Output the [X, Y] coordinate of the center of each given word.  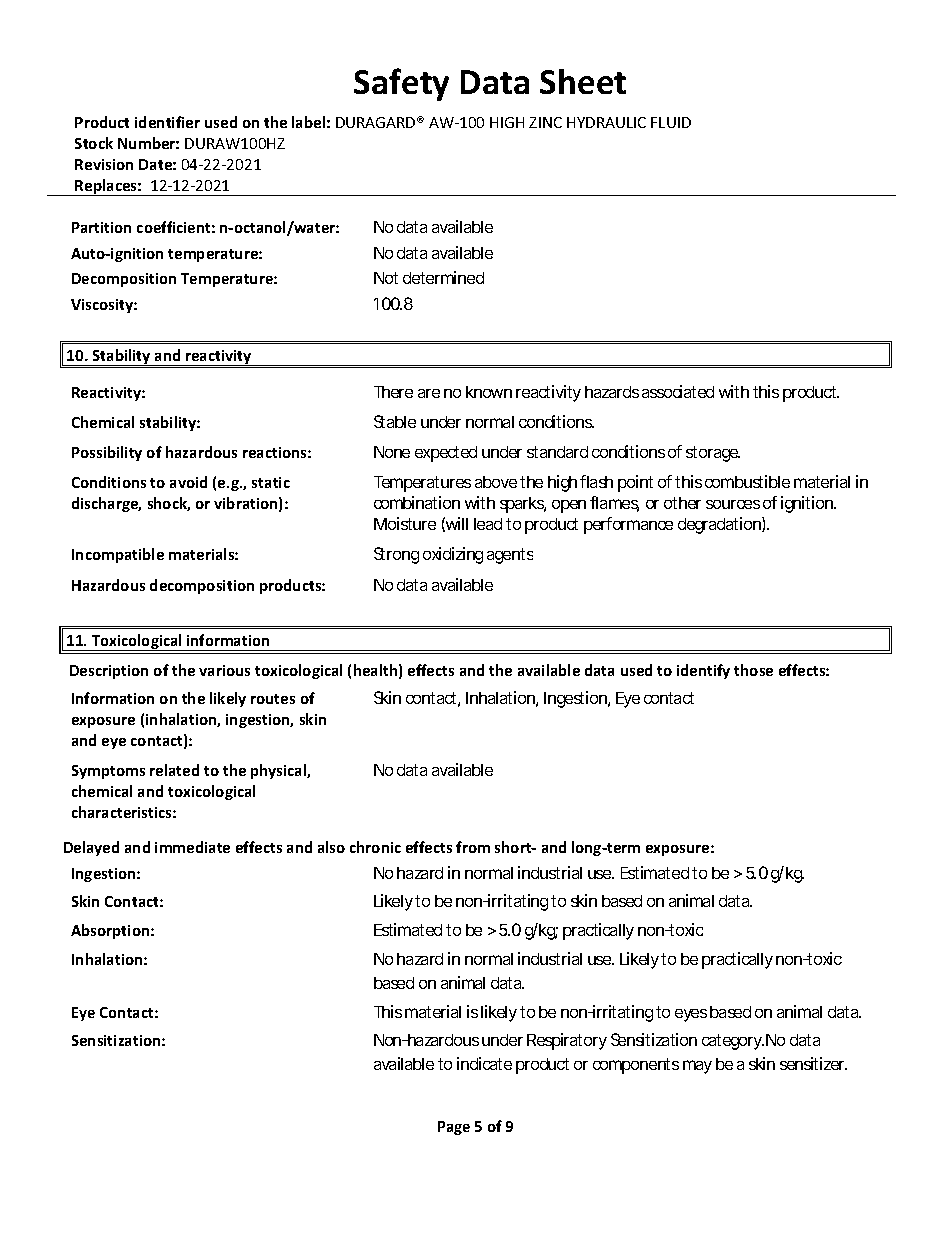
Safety [401, 84]
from [473, 847]
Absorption [111, 931]
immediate [192, 847]
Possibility [107, 453]
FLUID [671, 122]
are [429, 393]
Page [454, 1128]
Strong [396, 555]
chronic [375, 847]
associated [678, 391]
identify [703, 671]
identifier [167, 122]
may [697, 1067]
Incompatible [118, 555]
